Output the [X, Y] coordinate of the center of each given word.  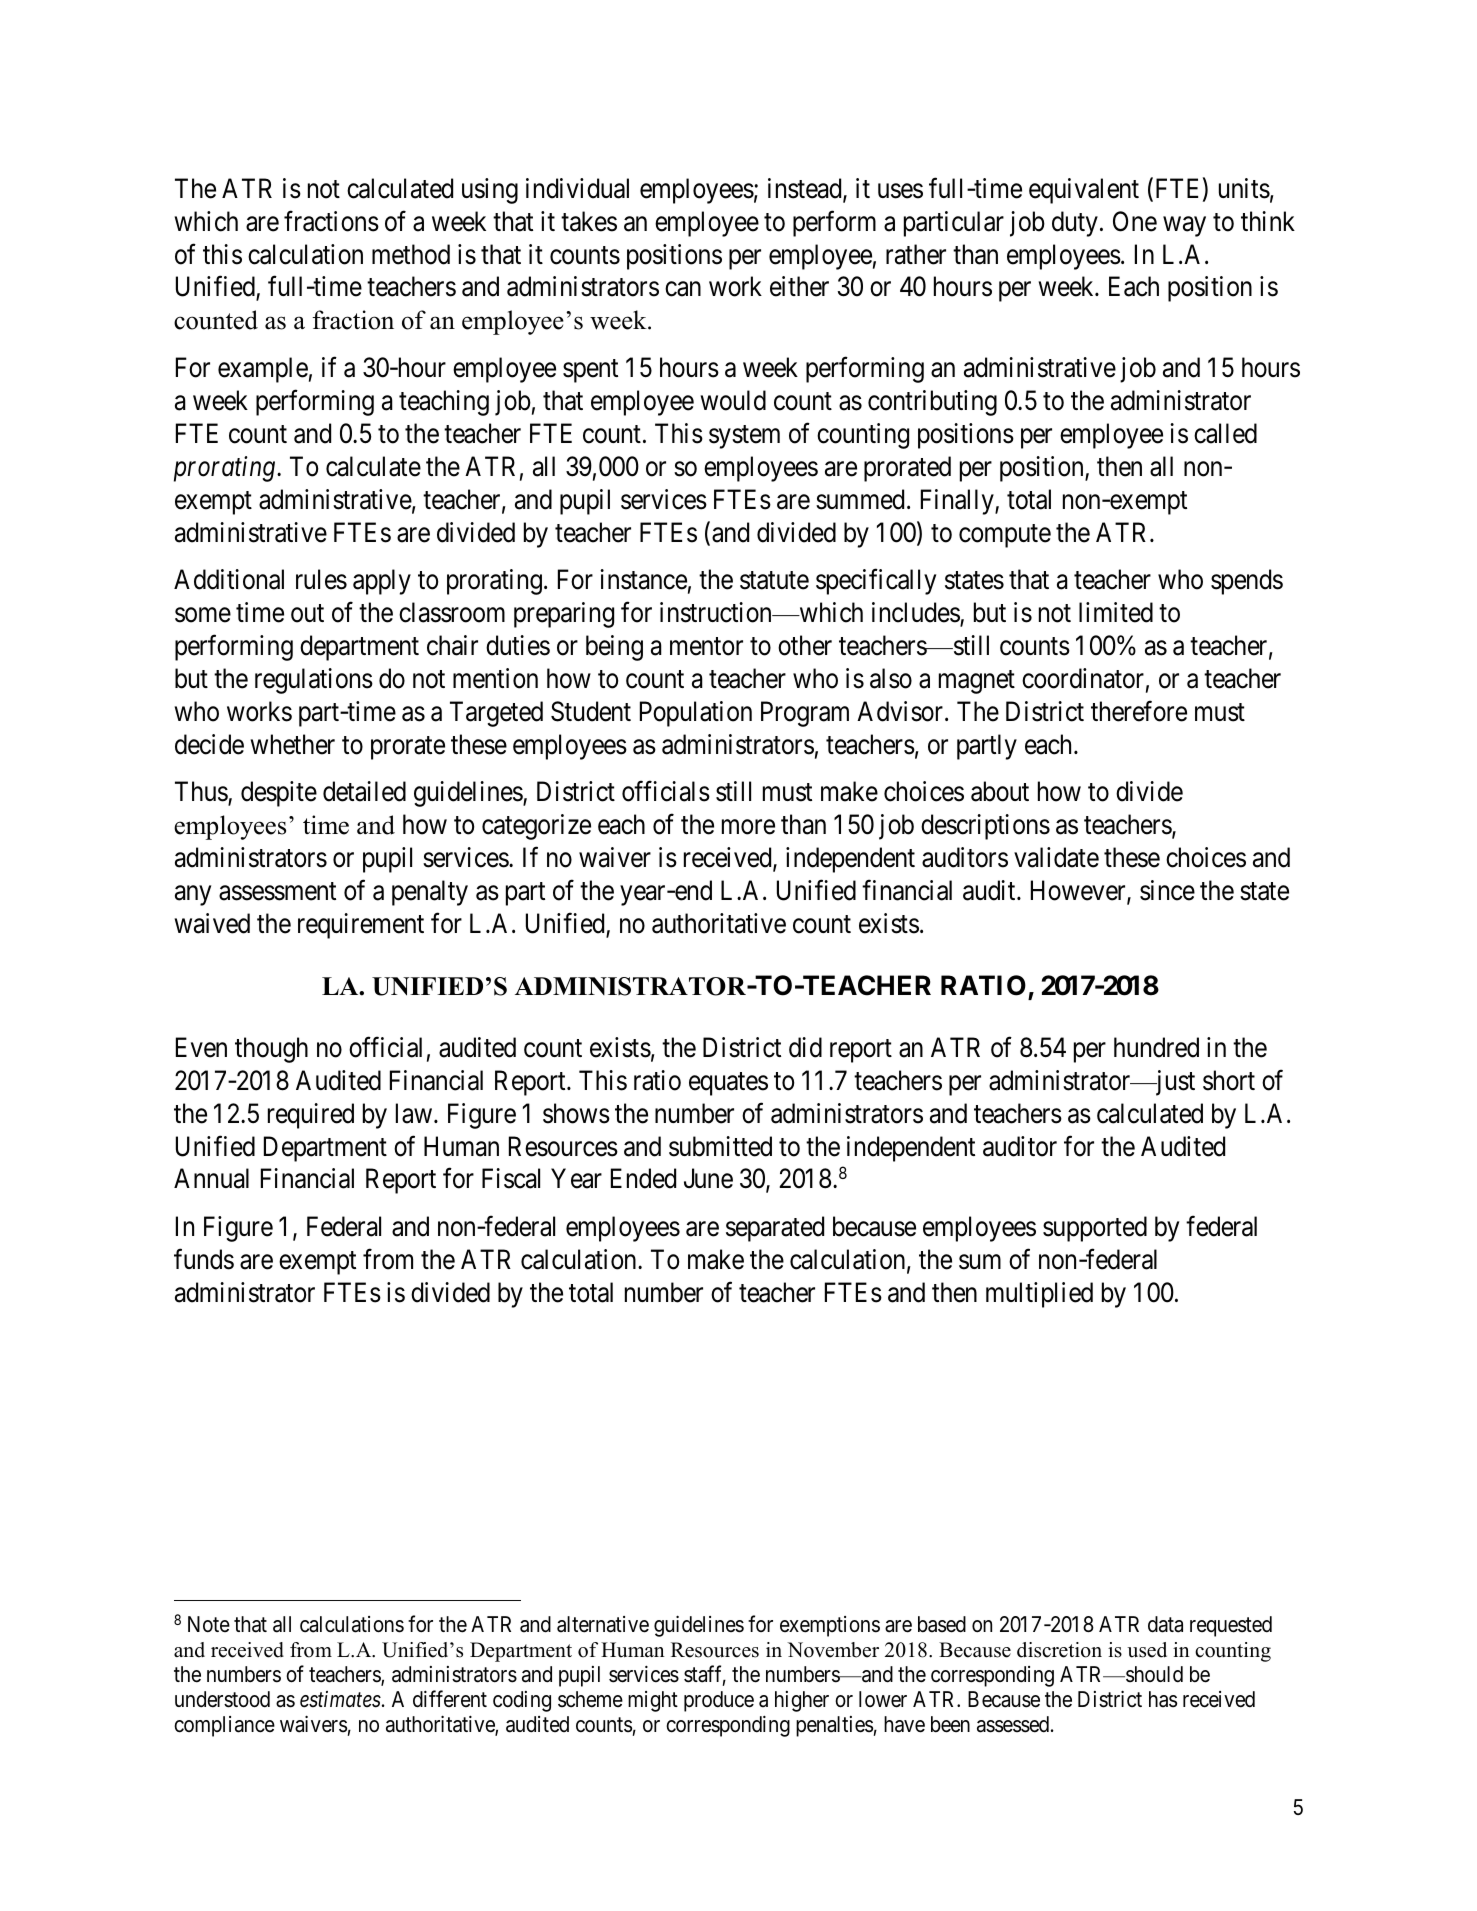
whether [292, 744]
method [411, 254]
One [1135, 221]
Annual [211, 1178]
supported [1095, 1229]
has [1163, 1699]
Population [696, 714]
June [708, 1179]
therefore [1139, 711]
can [683, 289]
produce [719, 1701]
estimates [340, 1699]
